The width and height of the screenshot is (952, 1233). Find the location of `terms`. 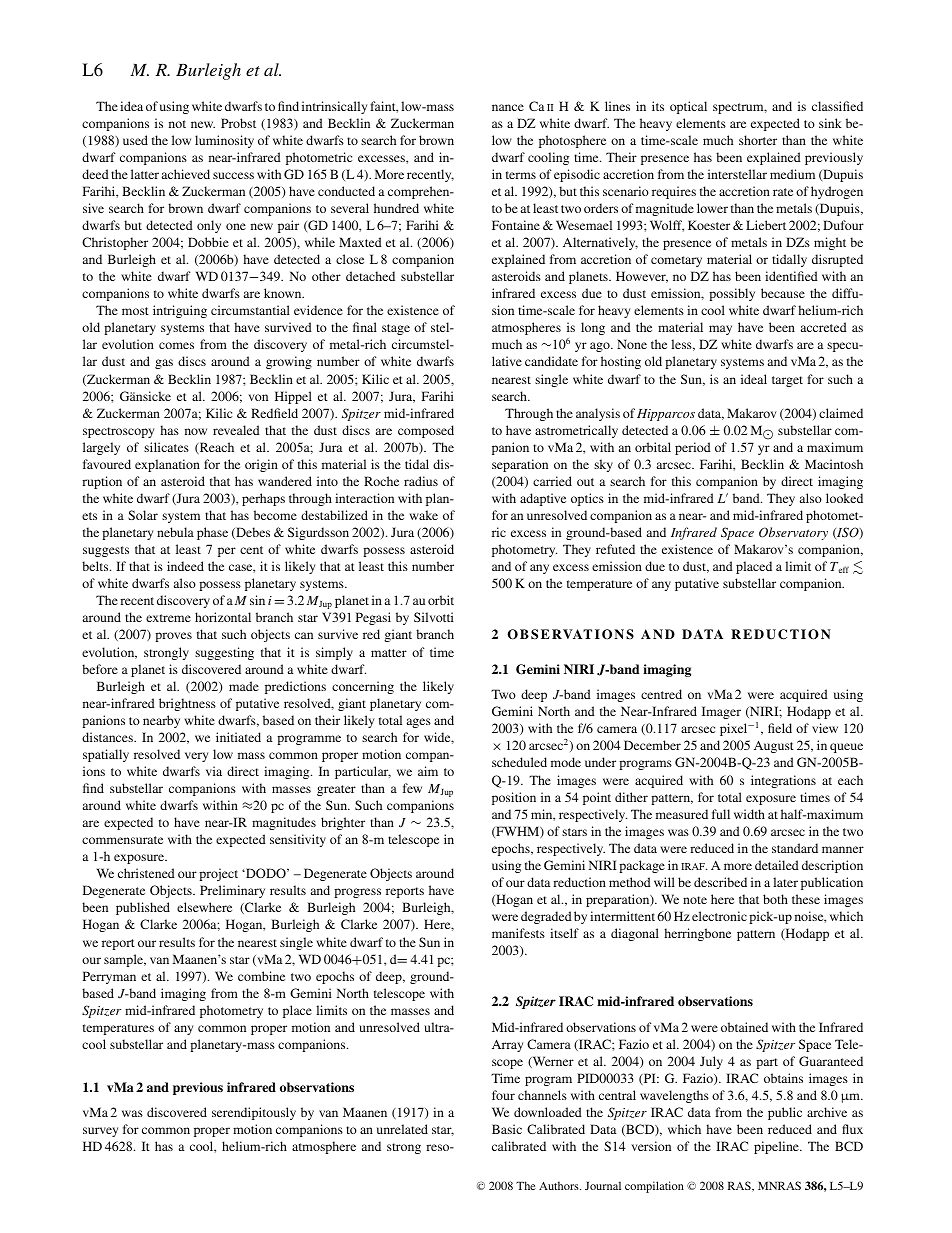

terms is located at coordinates (521, 175).
